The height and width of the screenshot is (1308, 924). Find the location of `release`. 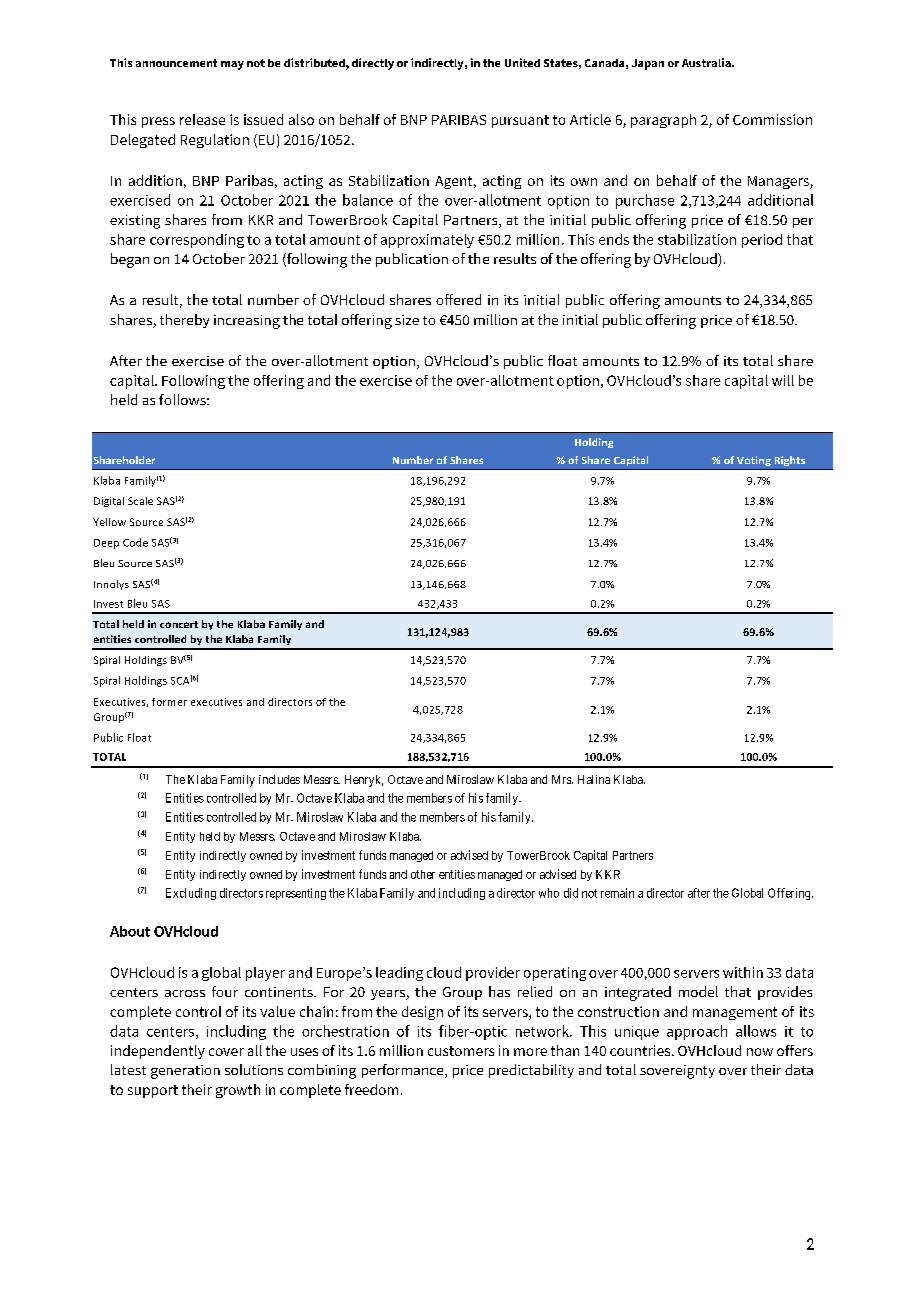

release is located at coordinates (202, 119).
